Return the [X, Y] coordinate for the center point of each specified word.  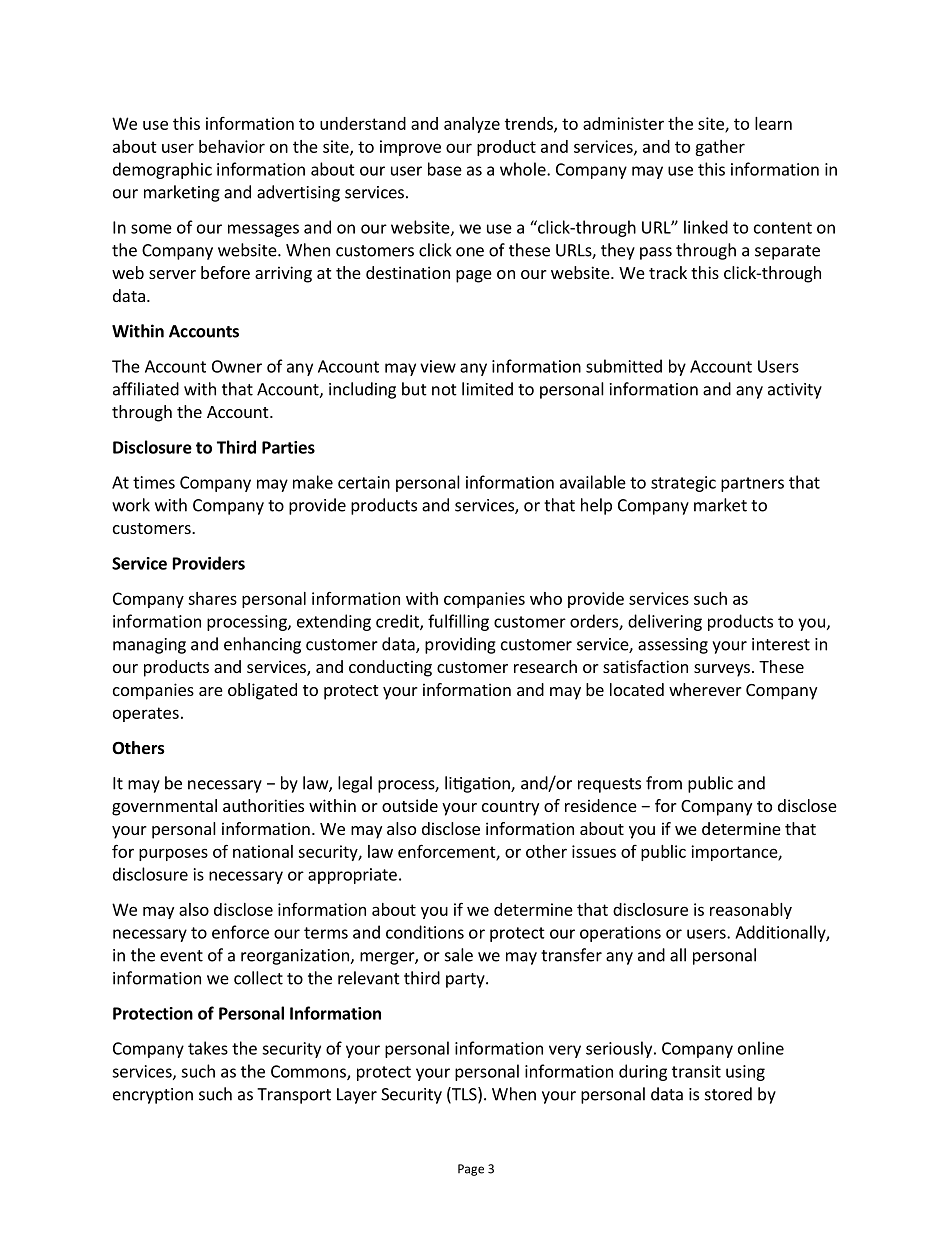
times [154, 482]
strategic [683, 484]
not [444, 390]
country [510, 808]
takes [208, 1048]
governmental [164, 807]
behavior [232, 146]
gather [720, 148]
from [664, 783]
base [445, 169]
